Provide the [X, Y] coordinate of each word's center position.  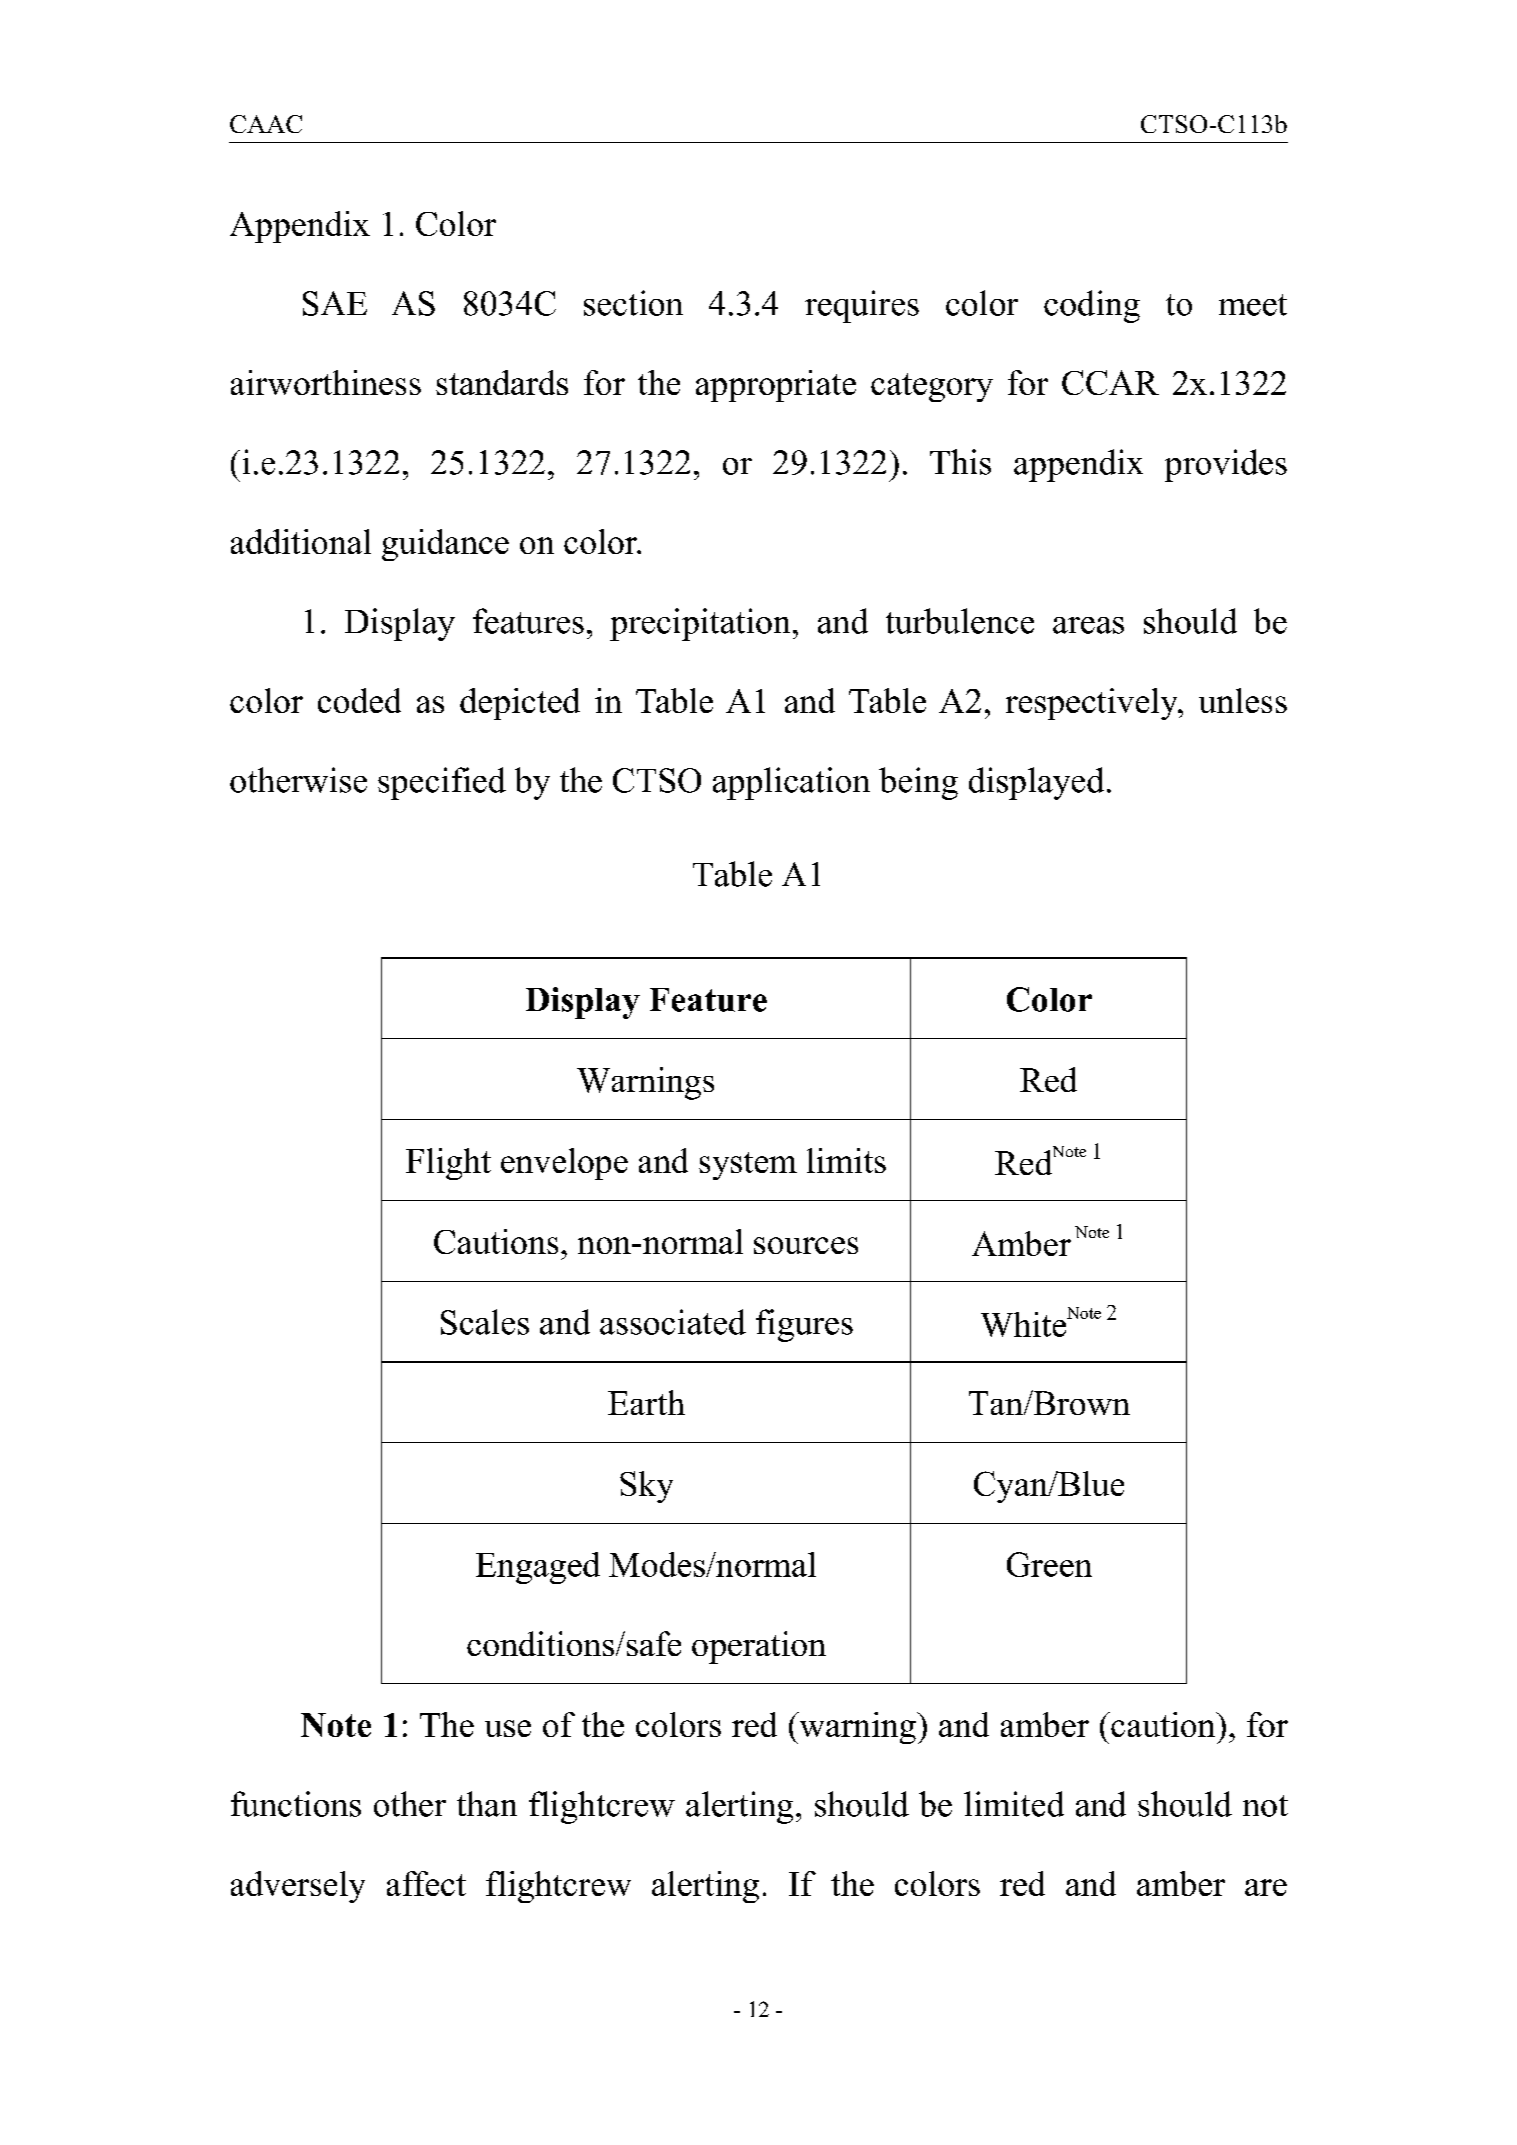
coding [1092, 306]
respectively [1093, 704]
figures [804, 1325]
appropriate [776, 386]
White [1025, 1324]
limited [1014, 1804]
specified [442, 783]
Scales [485, 1322]
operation [759, 1647]
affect [426, 1883]
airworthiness [326, 382]
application [791, 783]
